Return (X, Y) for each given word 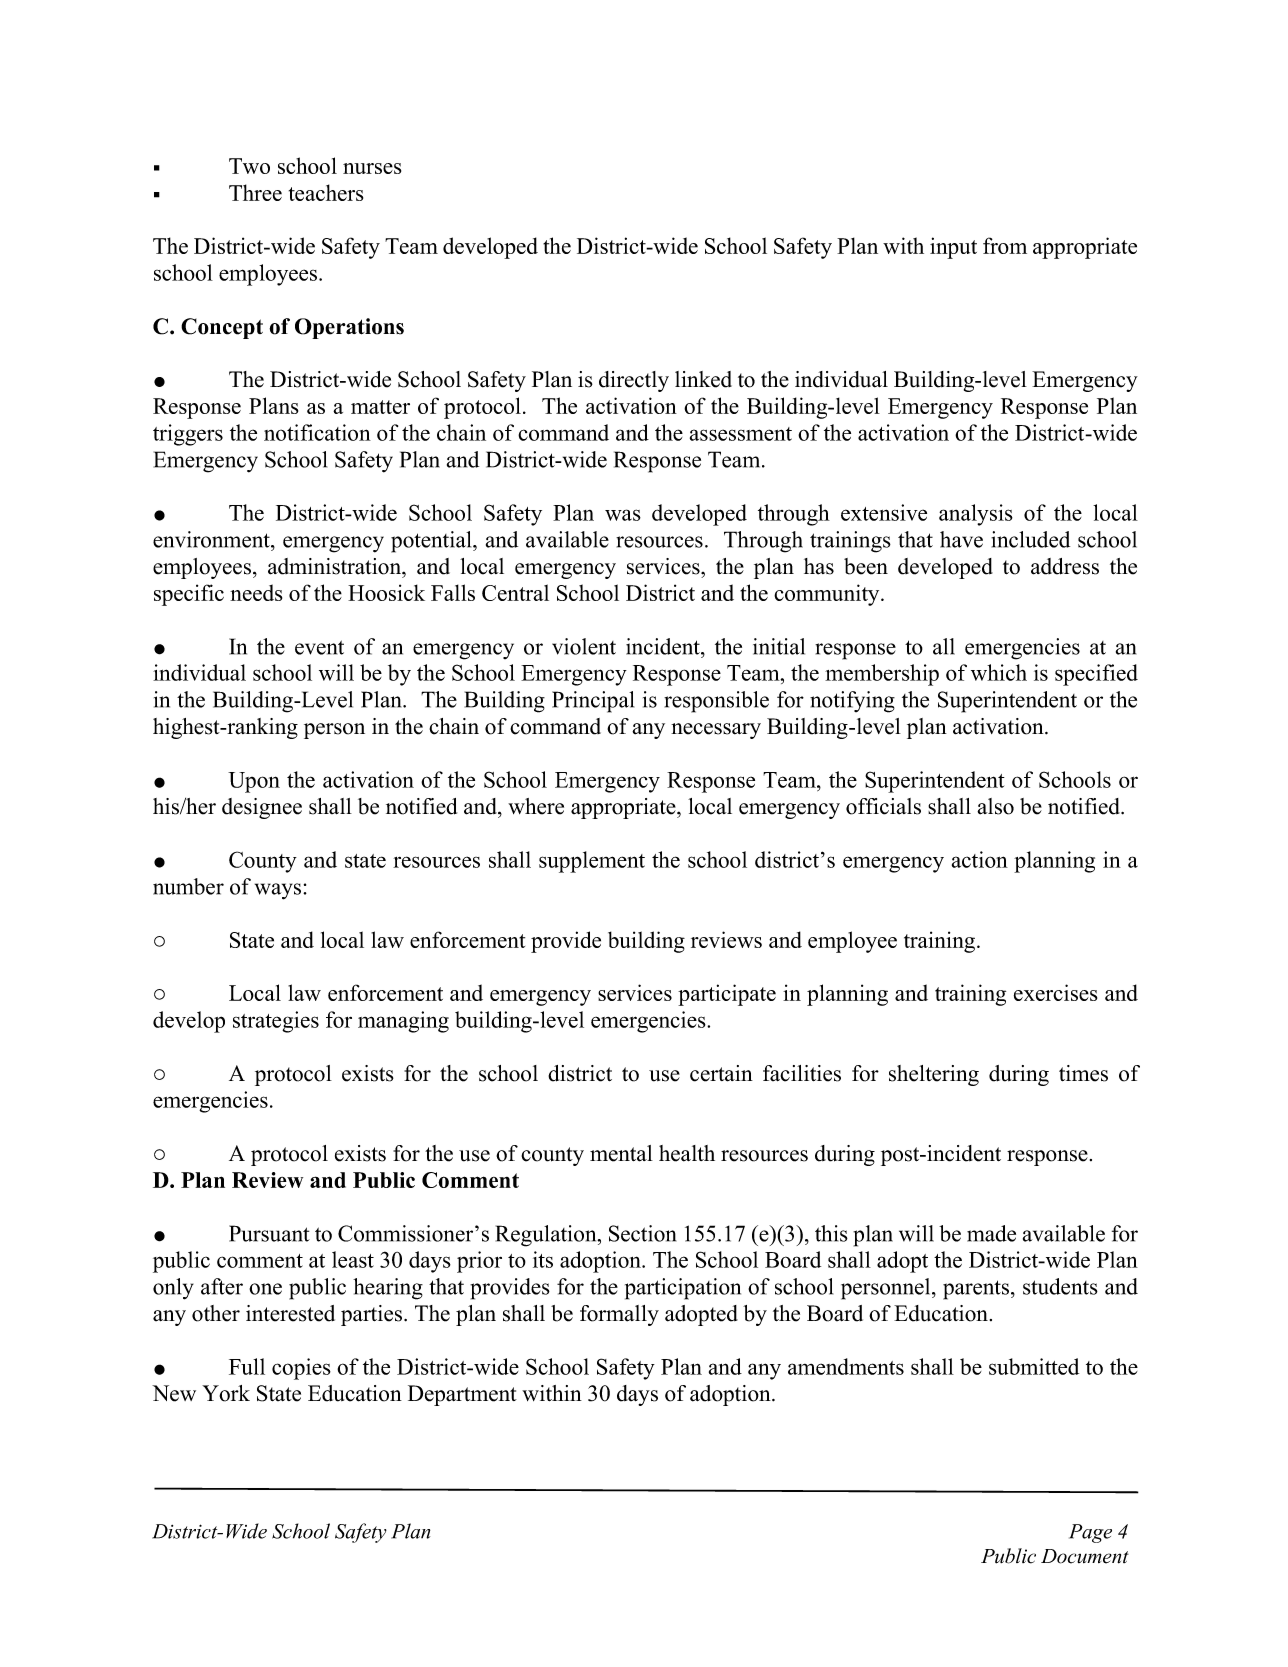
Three (255, 192)
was (623, 515)
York (226, 1393)
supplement (592, 862)
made (991, 1233)
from (1005, 245)
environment (212, 539)
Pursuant (269, 1233)
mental (621, 1153)
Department (462, 1395)
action (980, 859)
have (961, 539)
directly (634, 381)
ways (279, 891)
